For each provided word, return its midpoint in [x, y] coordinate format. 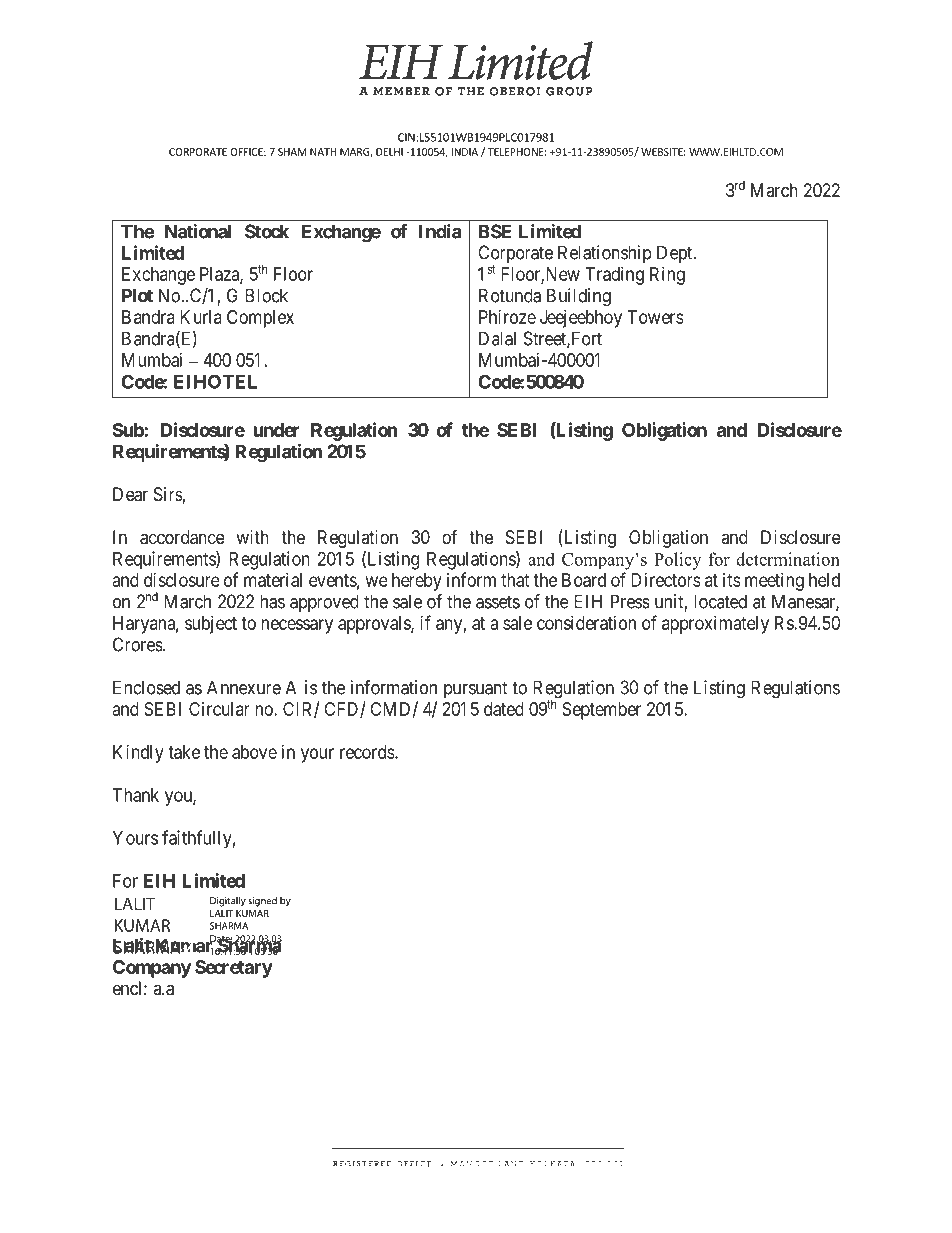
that [515, 580]
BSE [495, 231]
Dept [676, 254]
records [368, 752]
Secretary [234, 969]
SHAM [292, 152]
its [732, 580]
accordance [182, 537]
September [601, 711]
